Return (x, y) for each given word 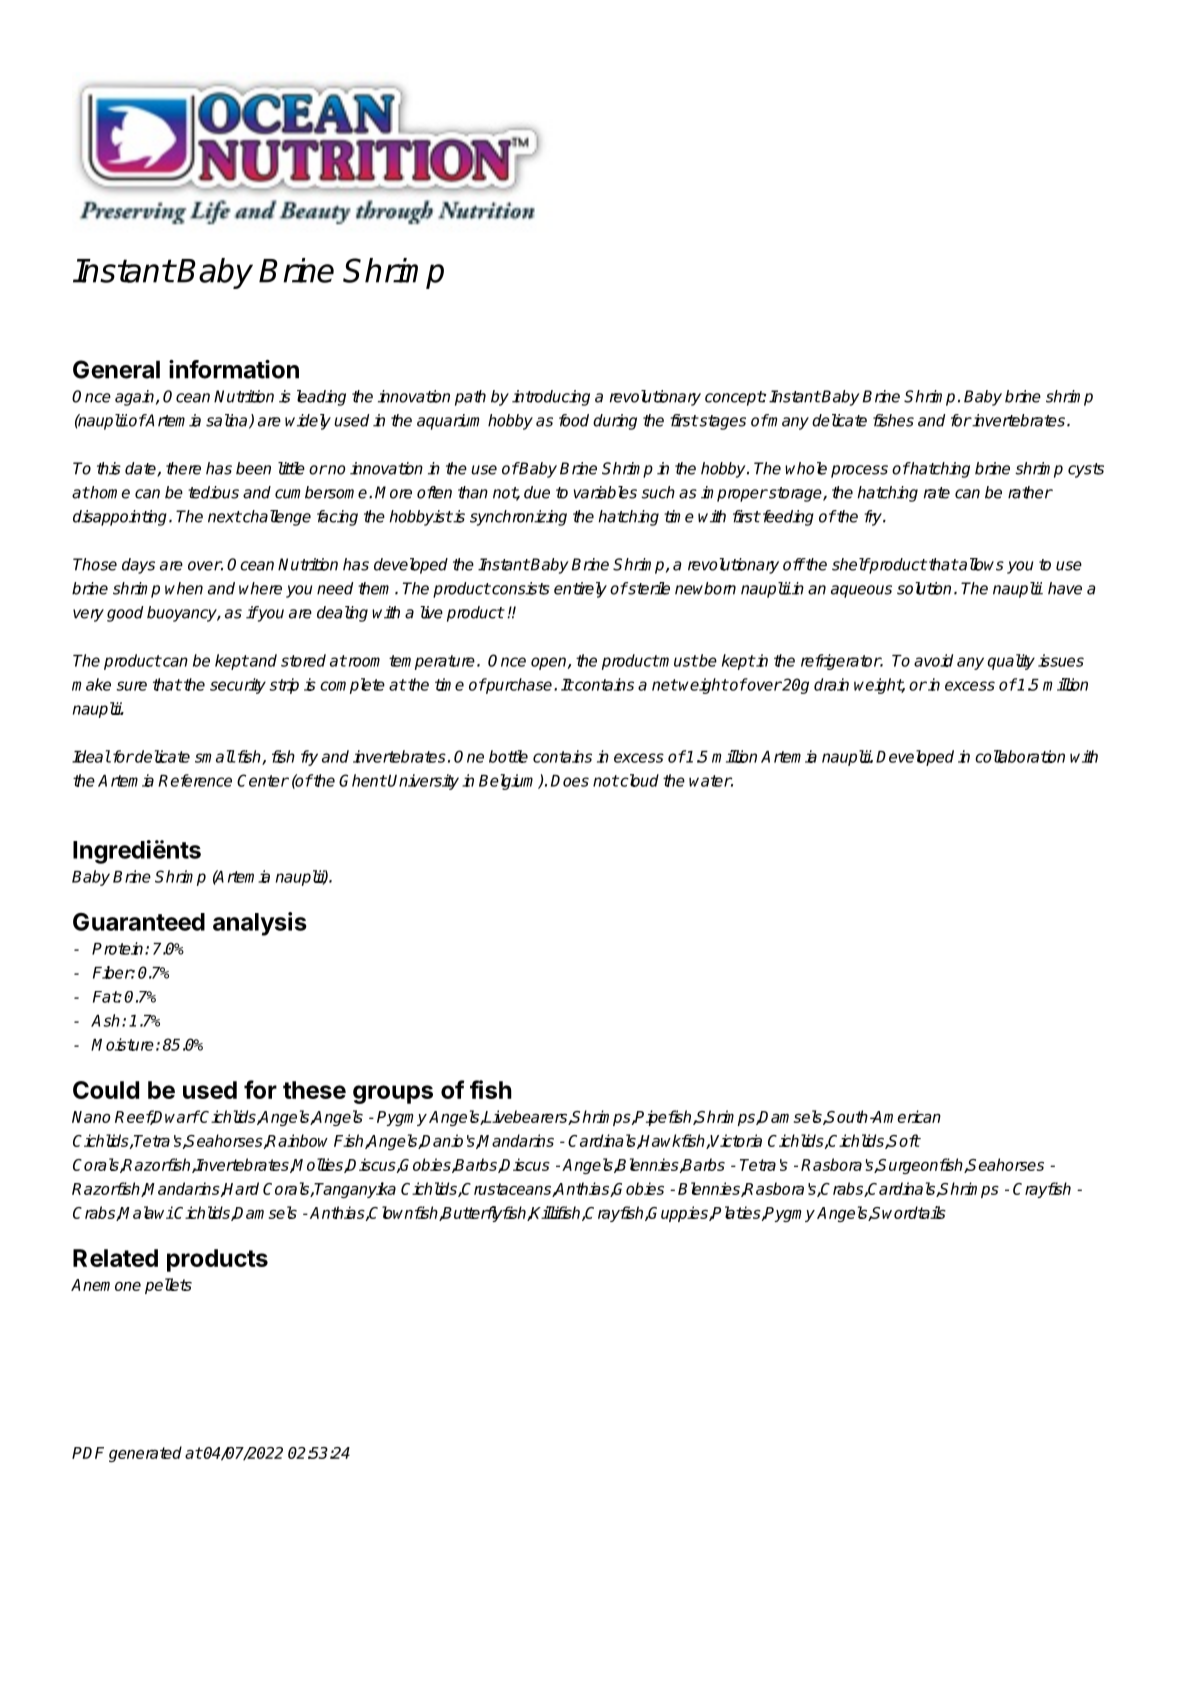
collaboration (1020, 756)
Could (106, 1090)
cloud (638, 780)
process (859, 471)
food (574, 420)
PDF (88, 1453)
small (215, 756)
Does (570, 781)
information (234, 369)
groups (393, 1094)
